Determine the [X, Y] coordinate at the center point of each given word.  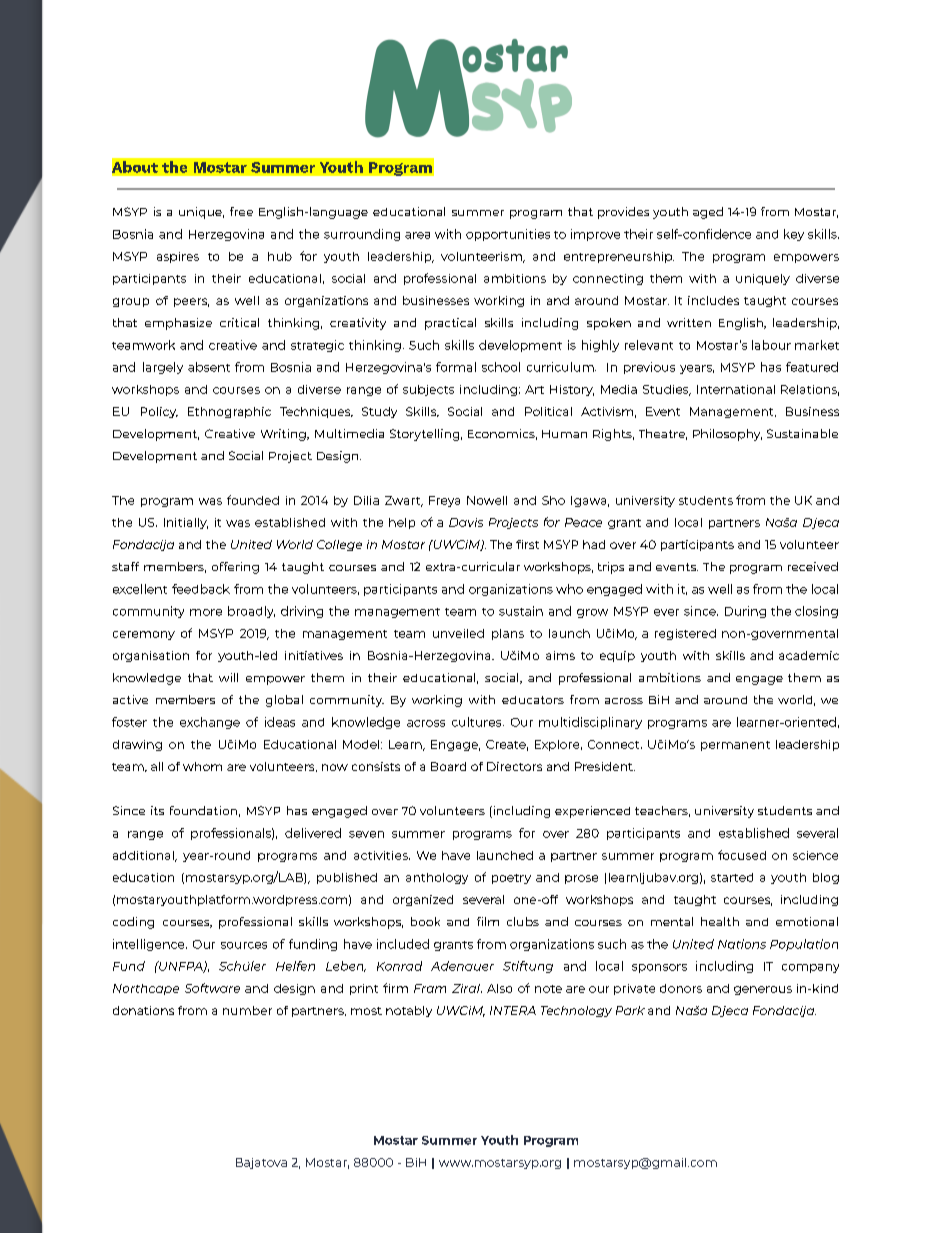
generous [763, 990]
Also [499, 988]
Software [212, 988]
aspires [178, 257]
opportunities [508, 235]
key [794, 235]
